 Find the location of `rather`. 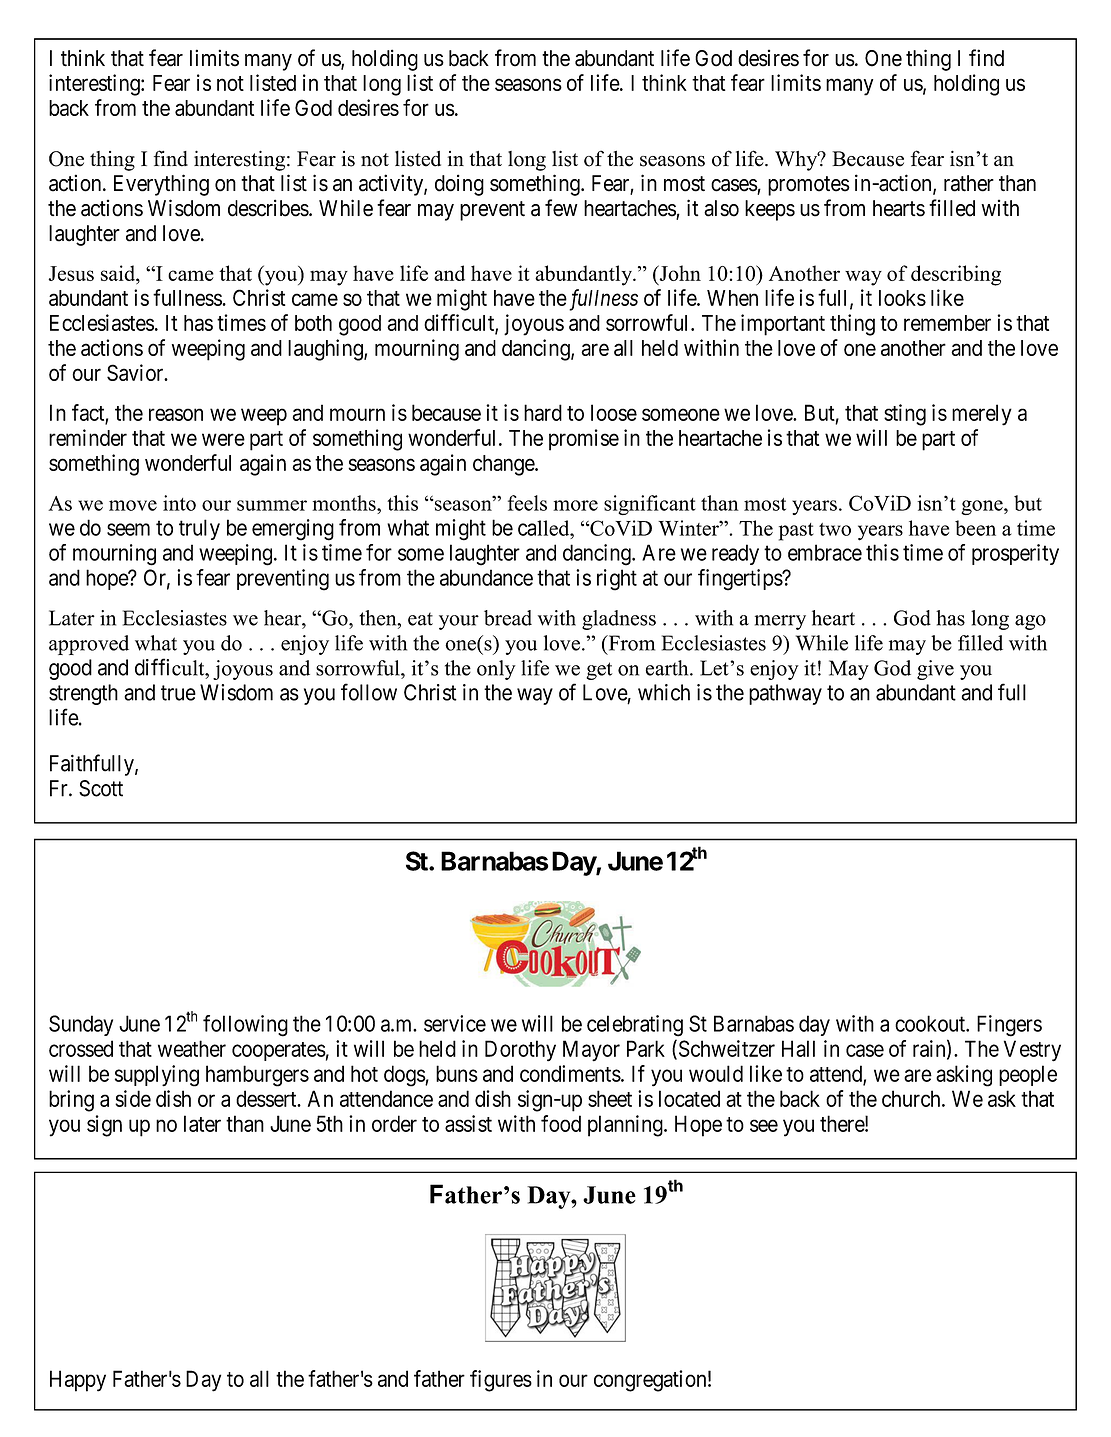

rather is located at coordinates (969, 183).
